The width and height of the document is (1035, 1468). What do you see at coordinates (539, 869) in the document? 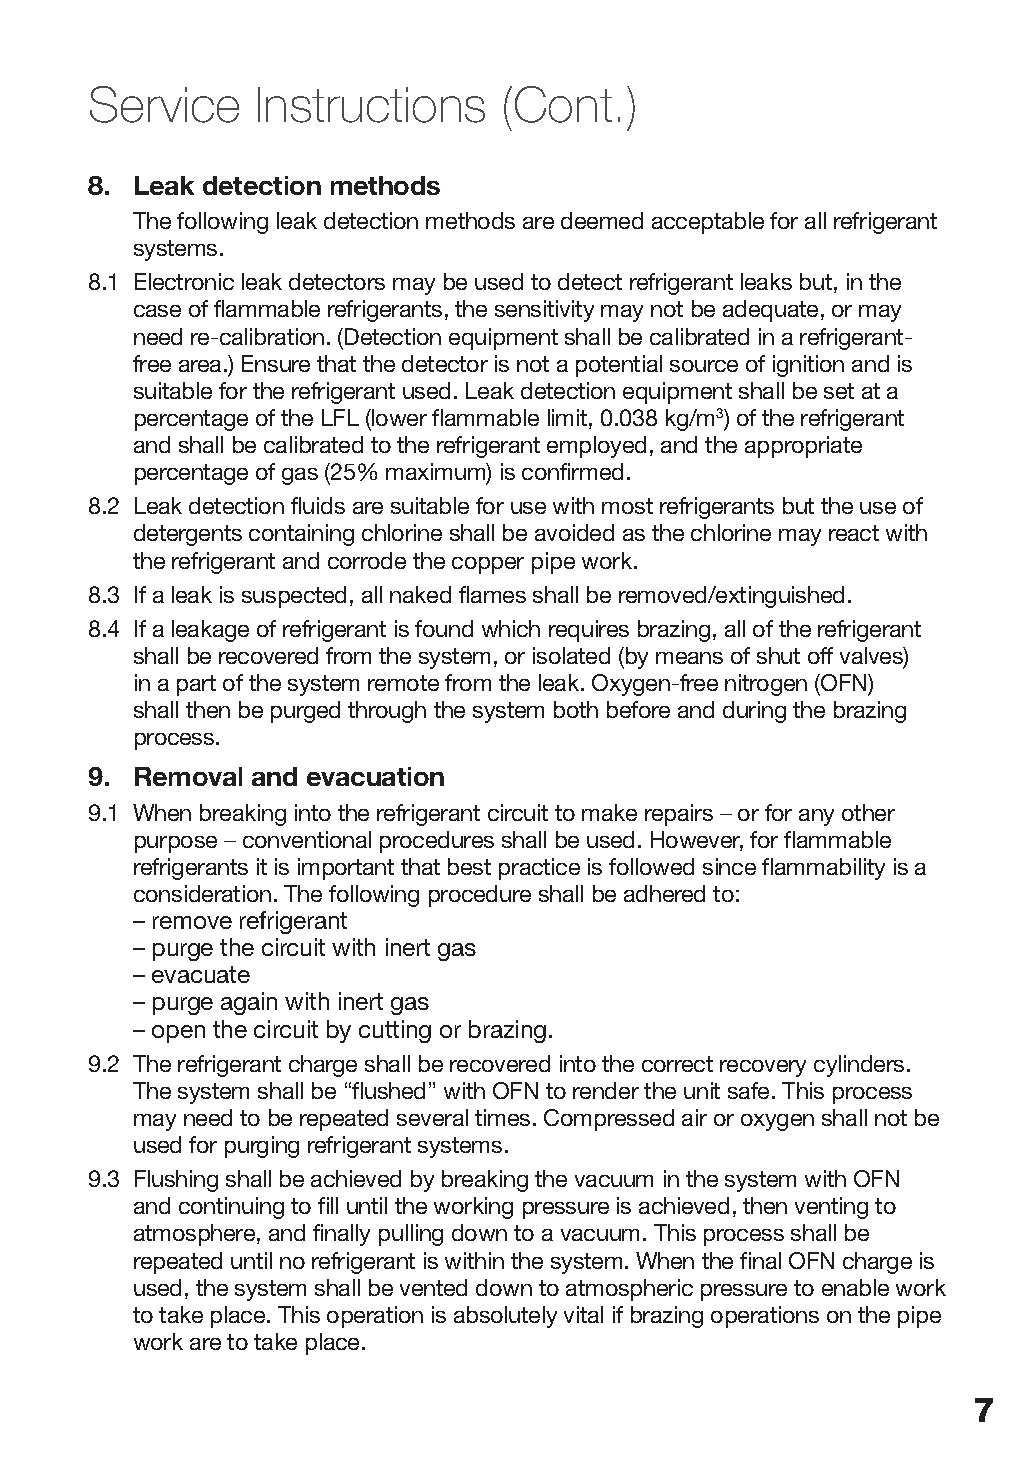
I see `practice` at bounding box center [539, 869].
